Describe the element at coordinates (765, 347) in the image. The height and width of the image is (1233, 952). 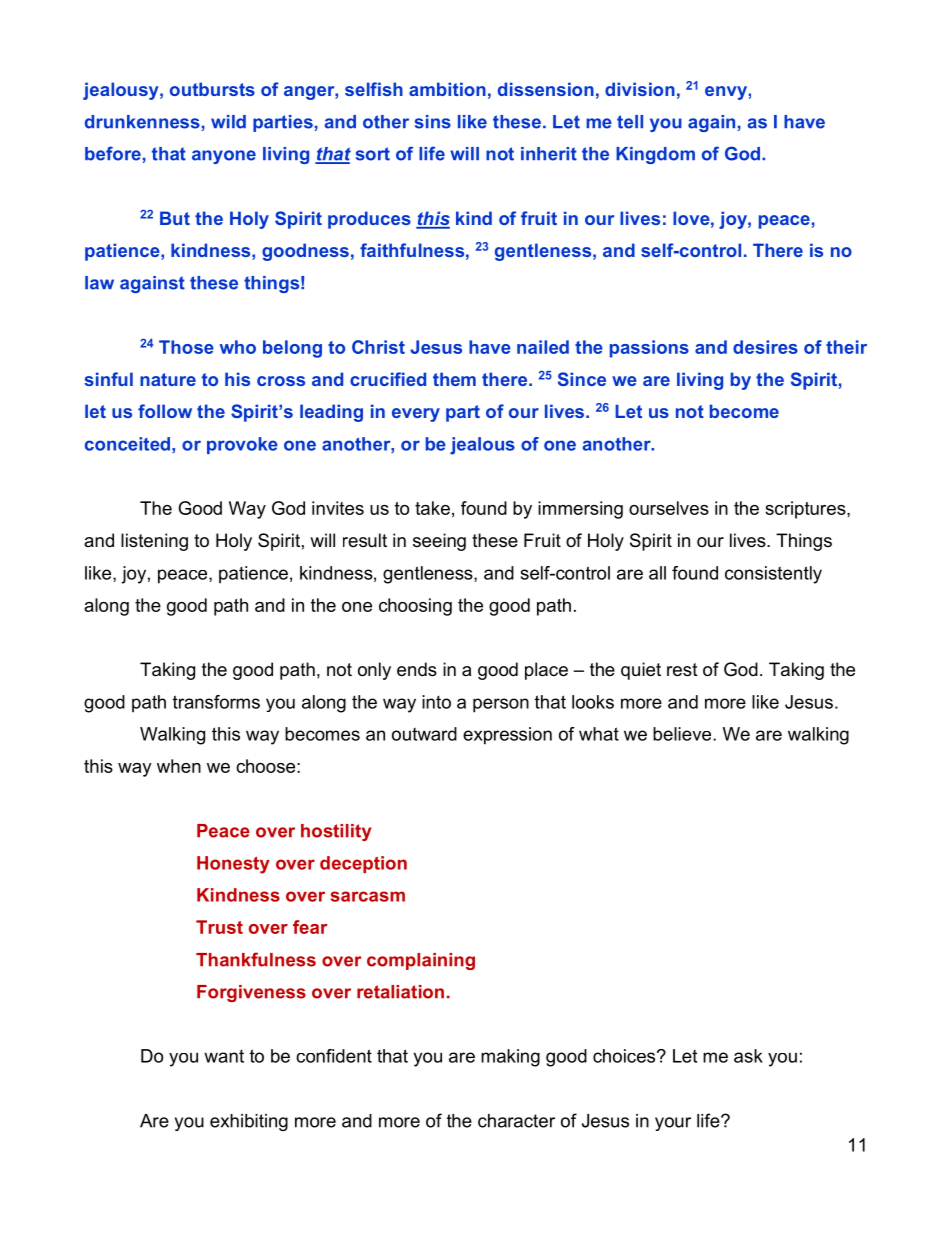
I see `desires` at that location.
